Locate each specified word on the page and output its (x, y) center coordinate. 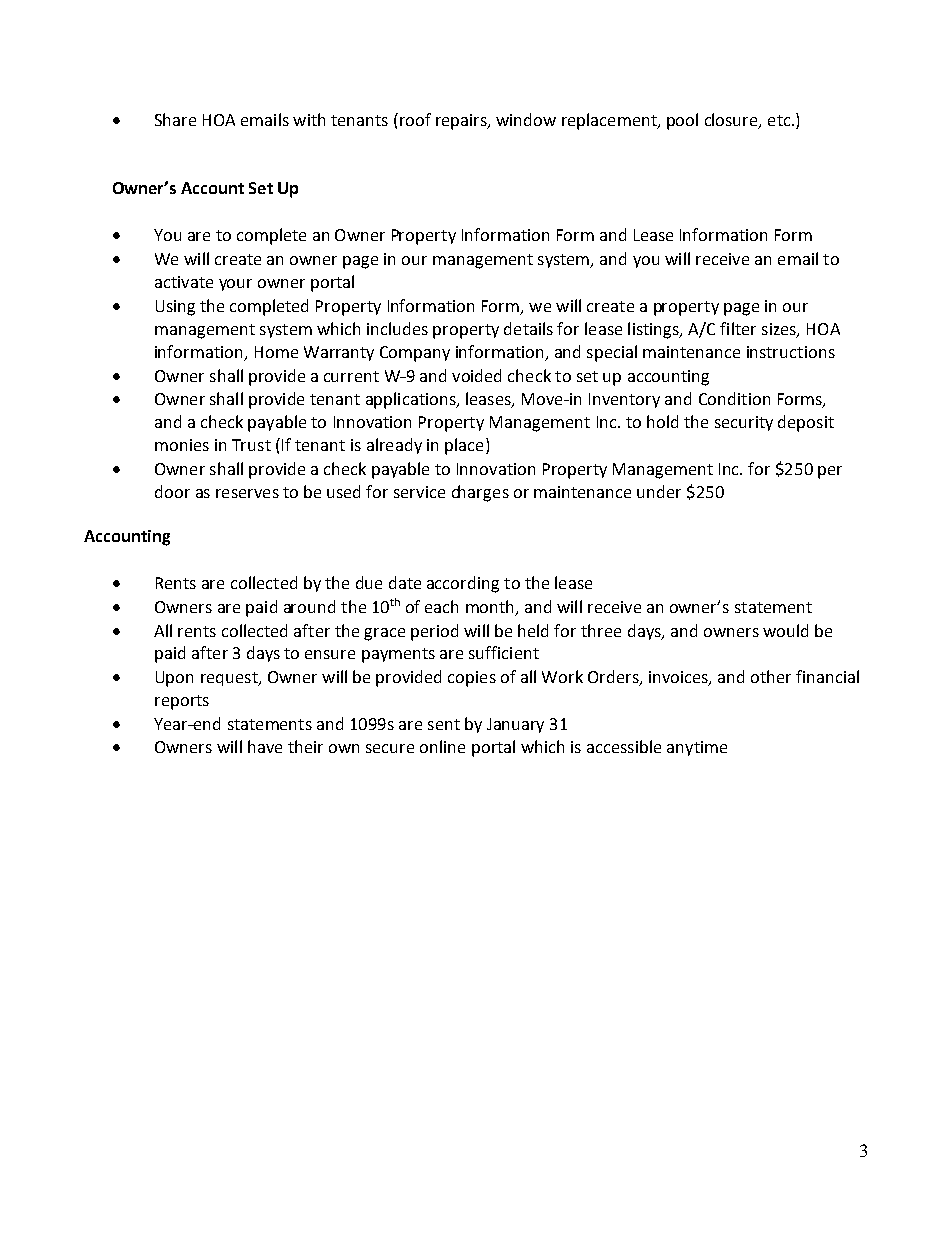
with (309, 119)
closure (732, 121)
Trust (251, 445)
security (744, 423)
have (265, 746)
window (526, 119)
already (394, 446)
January (515, 725)
